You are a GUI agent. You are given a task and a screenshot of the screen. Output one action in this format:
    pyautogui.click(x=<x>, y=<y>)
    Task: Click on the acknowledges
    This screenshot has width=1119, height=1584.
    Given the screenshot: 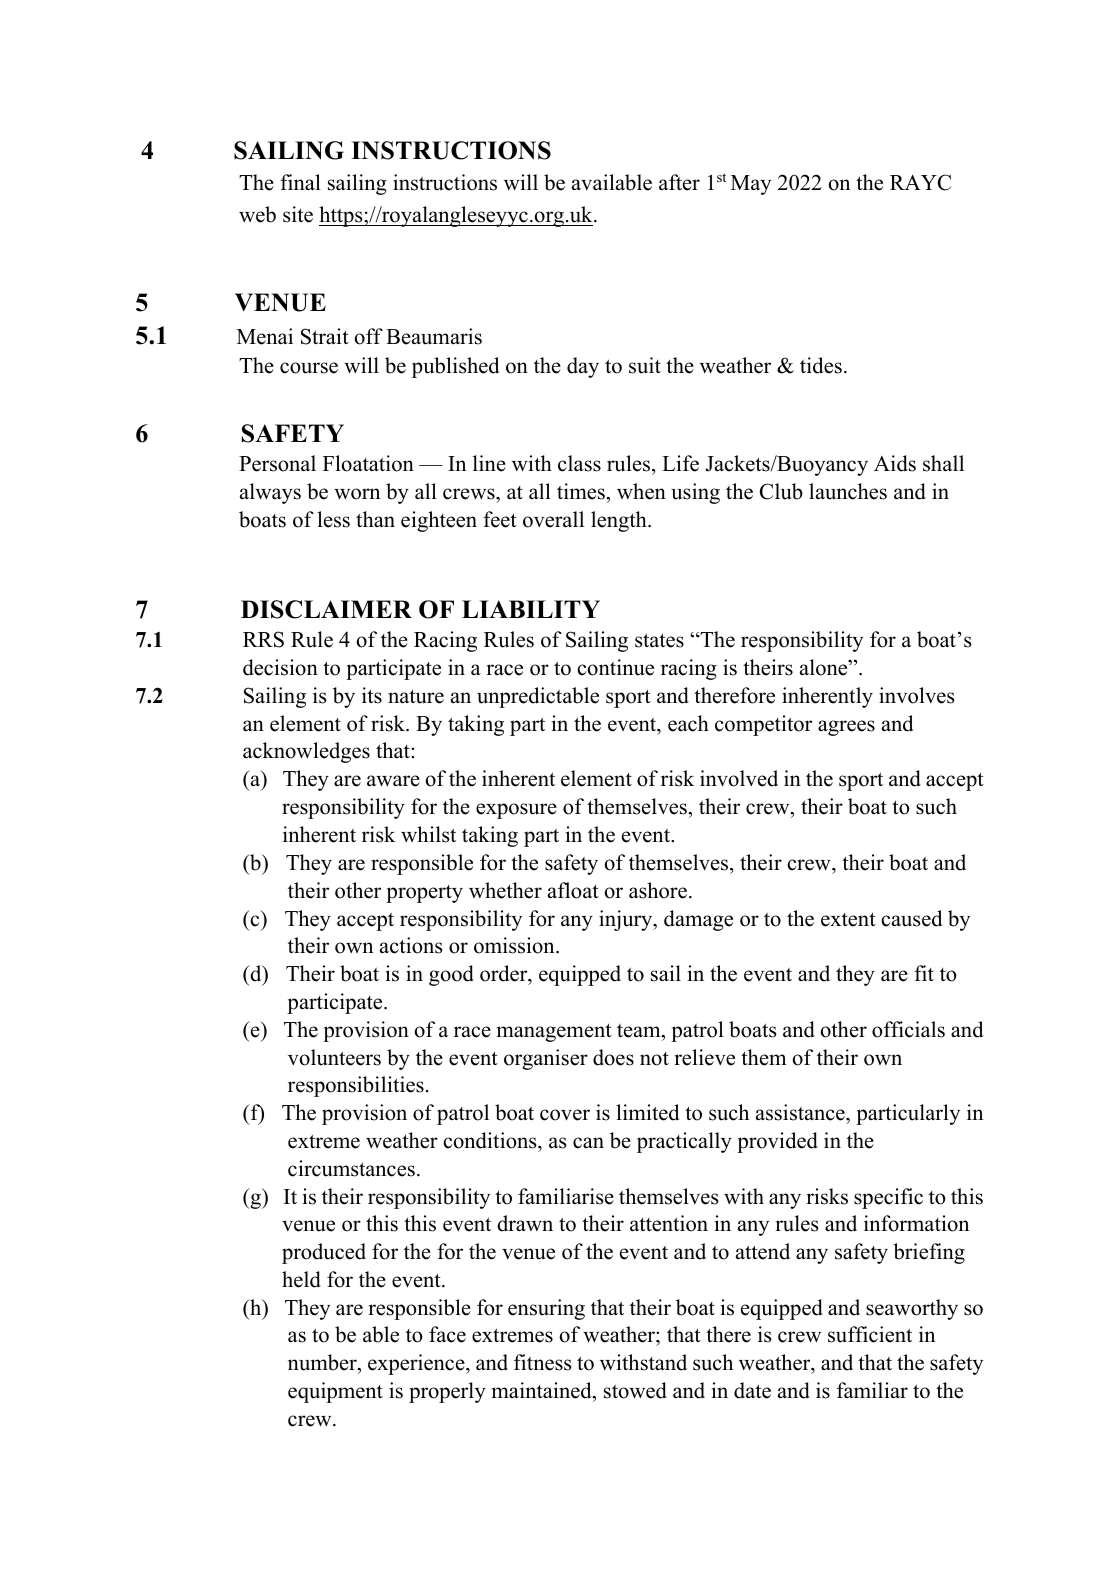 What is the action you would take?
    pyautogui.click(x=306, y=752)
